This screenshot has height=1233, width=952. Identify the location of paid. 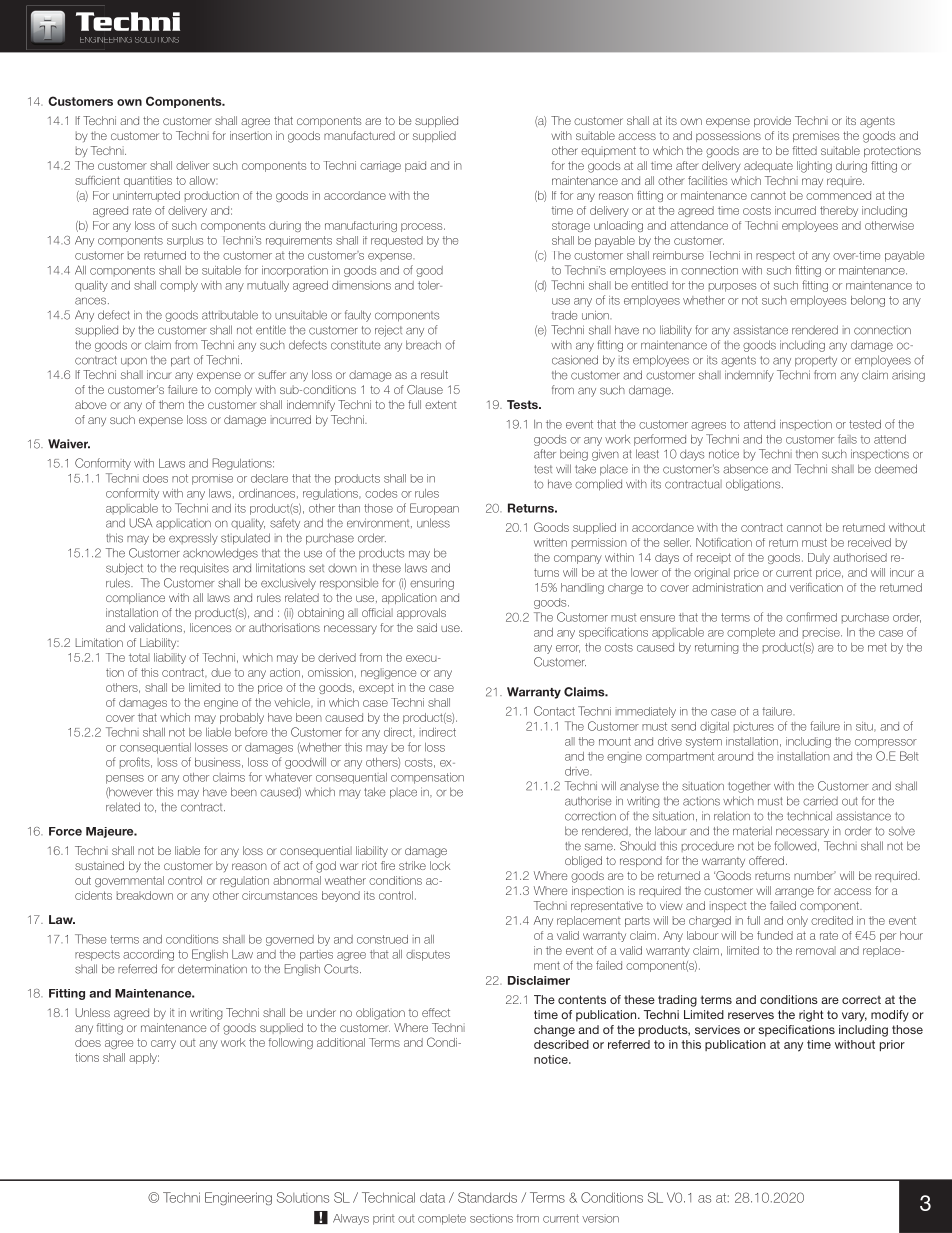
(415, 166).
